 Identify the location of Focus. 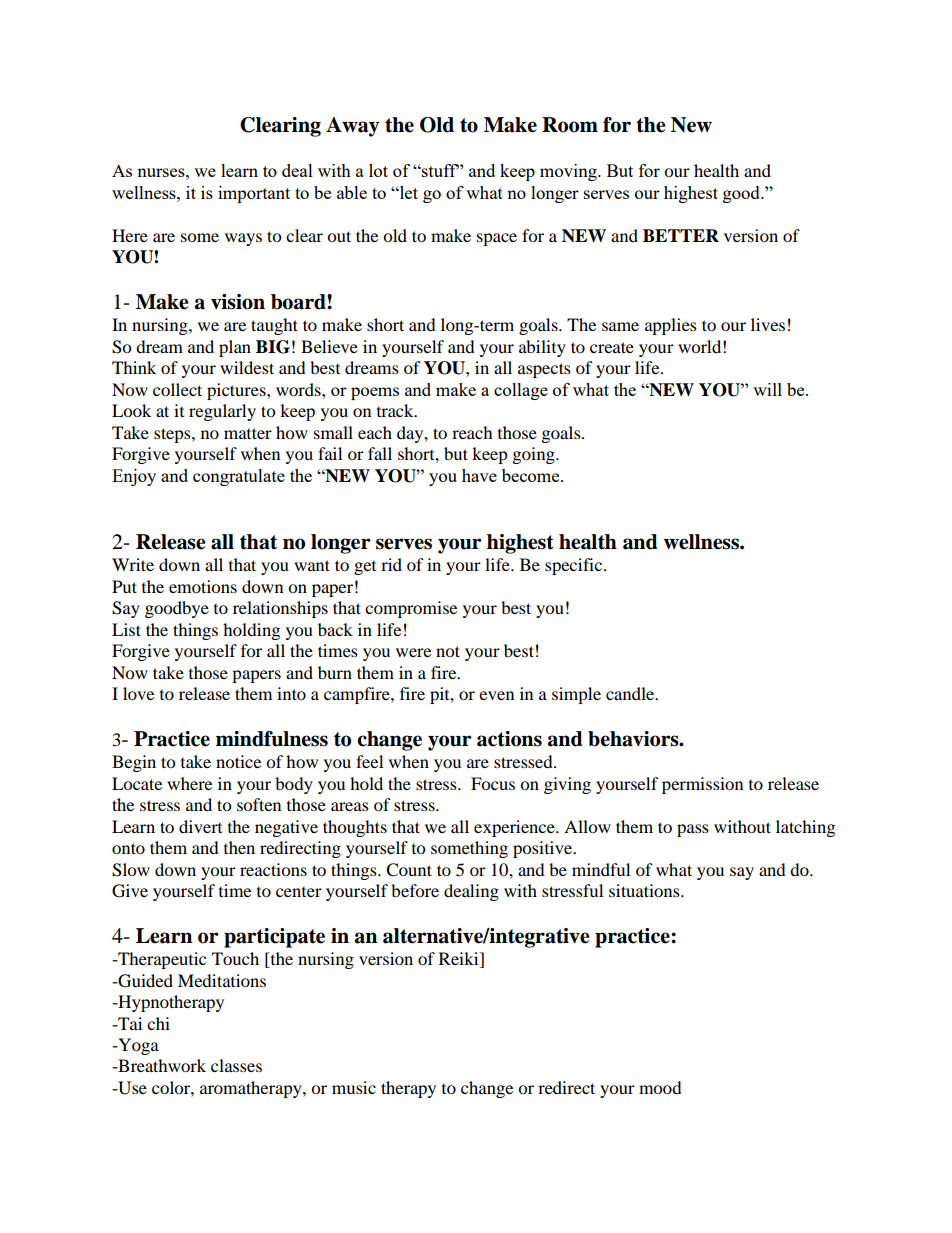
(493, 783).
